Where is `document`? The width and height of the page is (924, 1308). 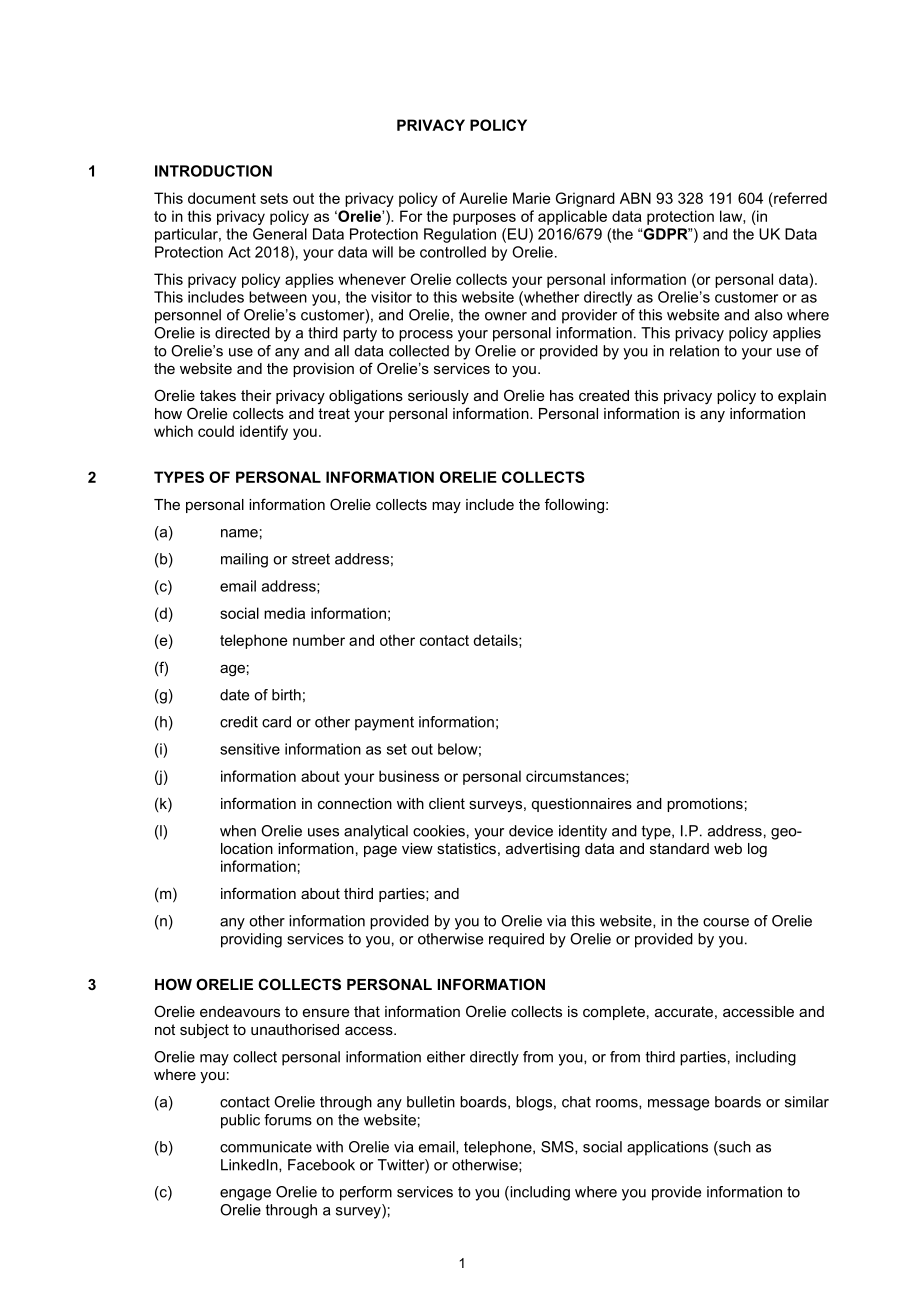 document is located at coordinates (222, 198).
